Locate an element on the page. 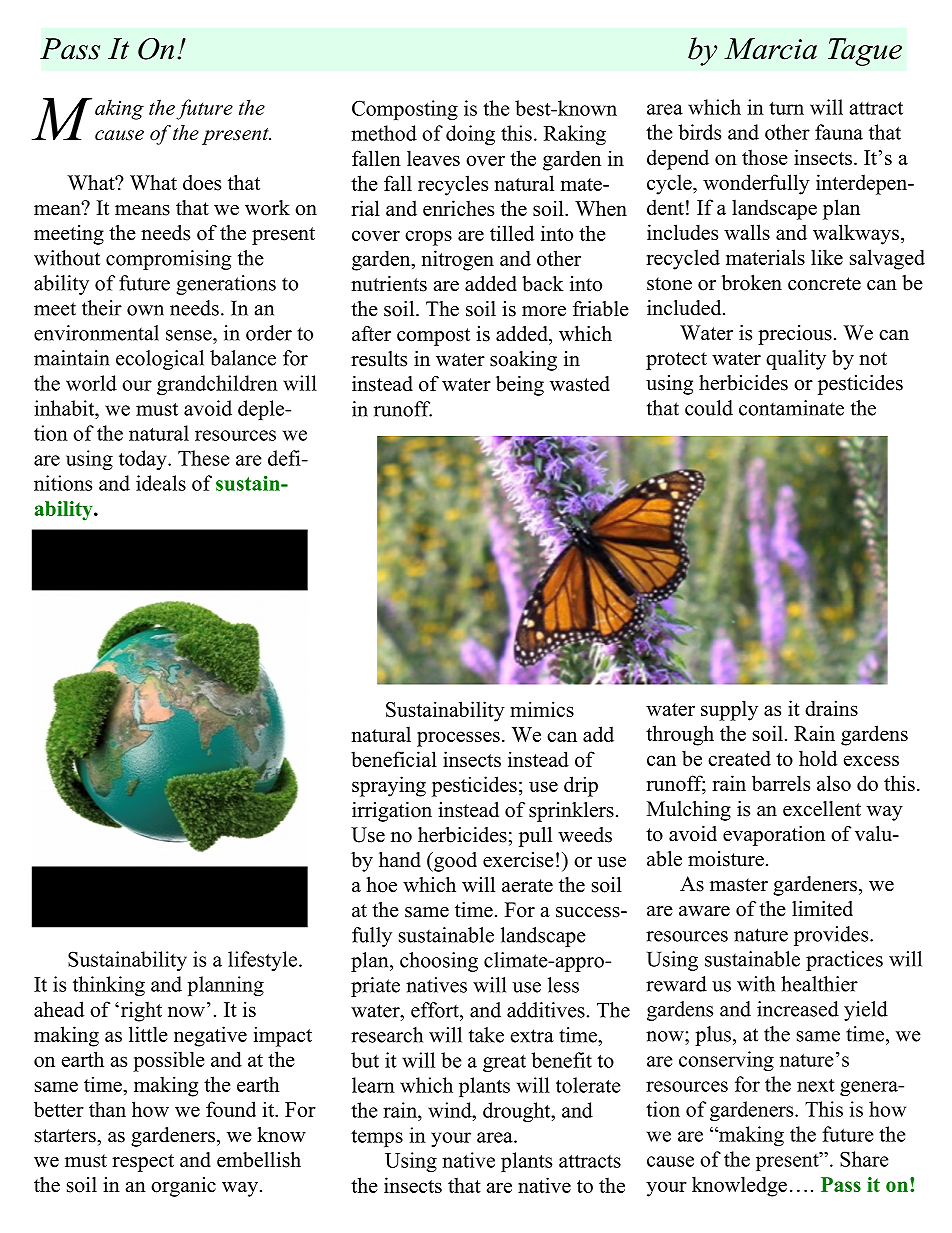 The image size is (952, 1233). respect is located at coordinates (143, 1163).
